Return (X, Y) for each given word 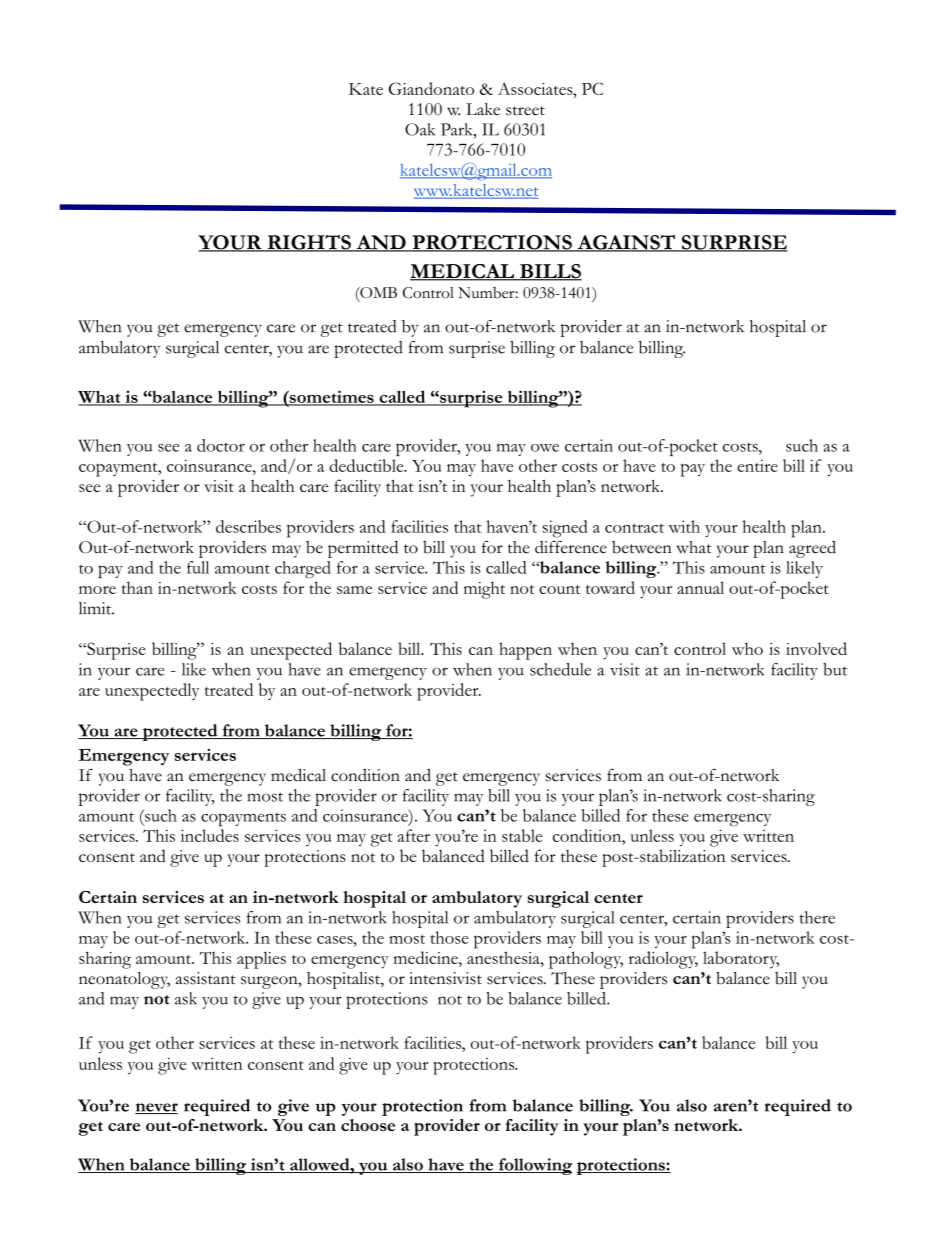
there (817, 917)
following (534, 1166)
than (137, 587)
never (156, 1108)
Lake (483, 109)
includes (209, 835)
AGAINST (626, 243)
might (484, 590)
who (747, 648)
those (450, 937)
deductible (367, 465)
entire (757, 466)
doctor (221, 445)
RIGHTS (309, 243)
